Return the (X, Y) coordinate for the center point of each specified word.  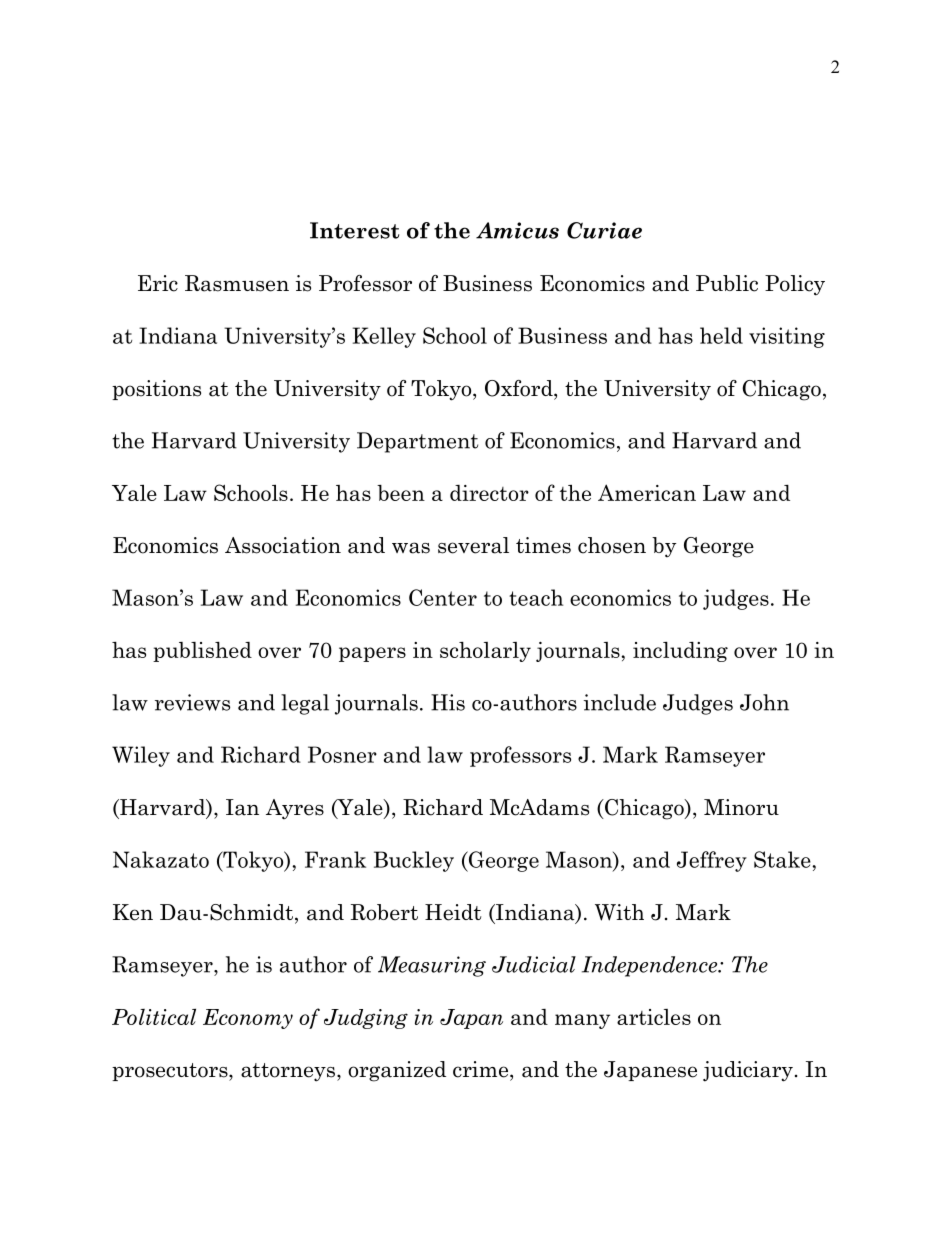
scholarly (485, 652)
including (680, 652)
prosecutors (171, 1072)
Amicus (517, 230)
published (202, 652)
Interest (354, 230)
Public (727, 283)
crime (482, 1069)
